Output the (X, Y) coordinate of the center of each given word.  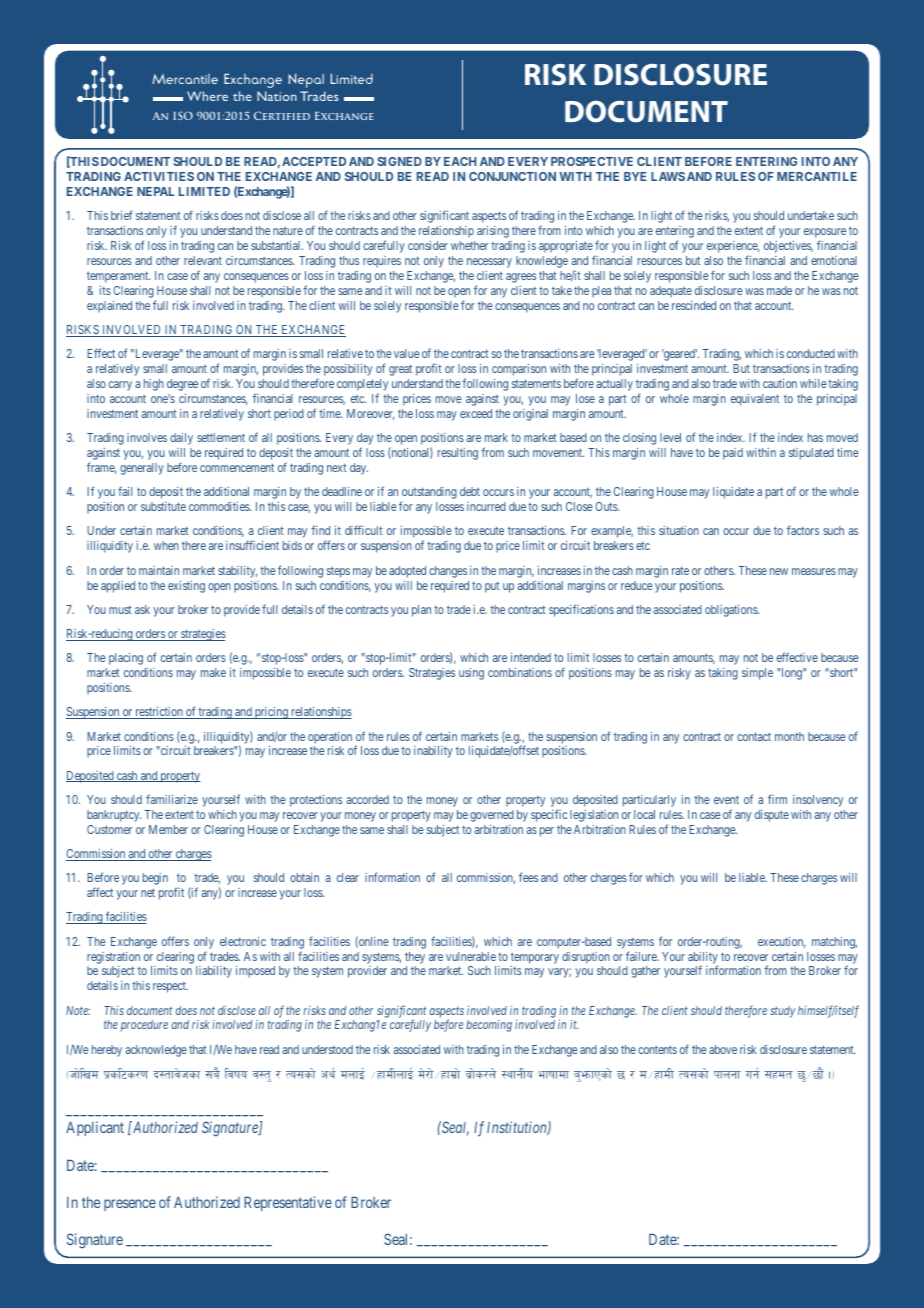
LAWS (668, 176)
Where (207, 96)
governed (492, 816)
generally (142, 469)
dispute (772, 816)
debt (470, 491)
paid (733, 454)
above (723, 1049)
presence (130, 1205)
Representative (288, 1203)
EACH (460, 161)
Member (168, 829)
